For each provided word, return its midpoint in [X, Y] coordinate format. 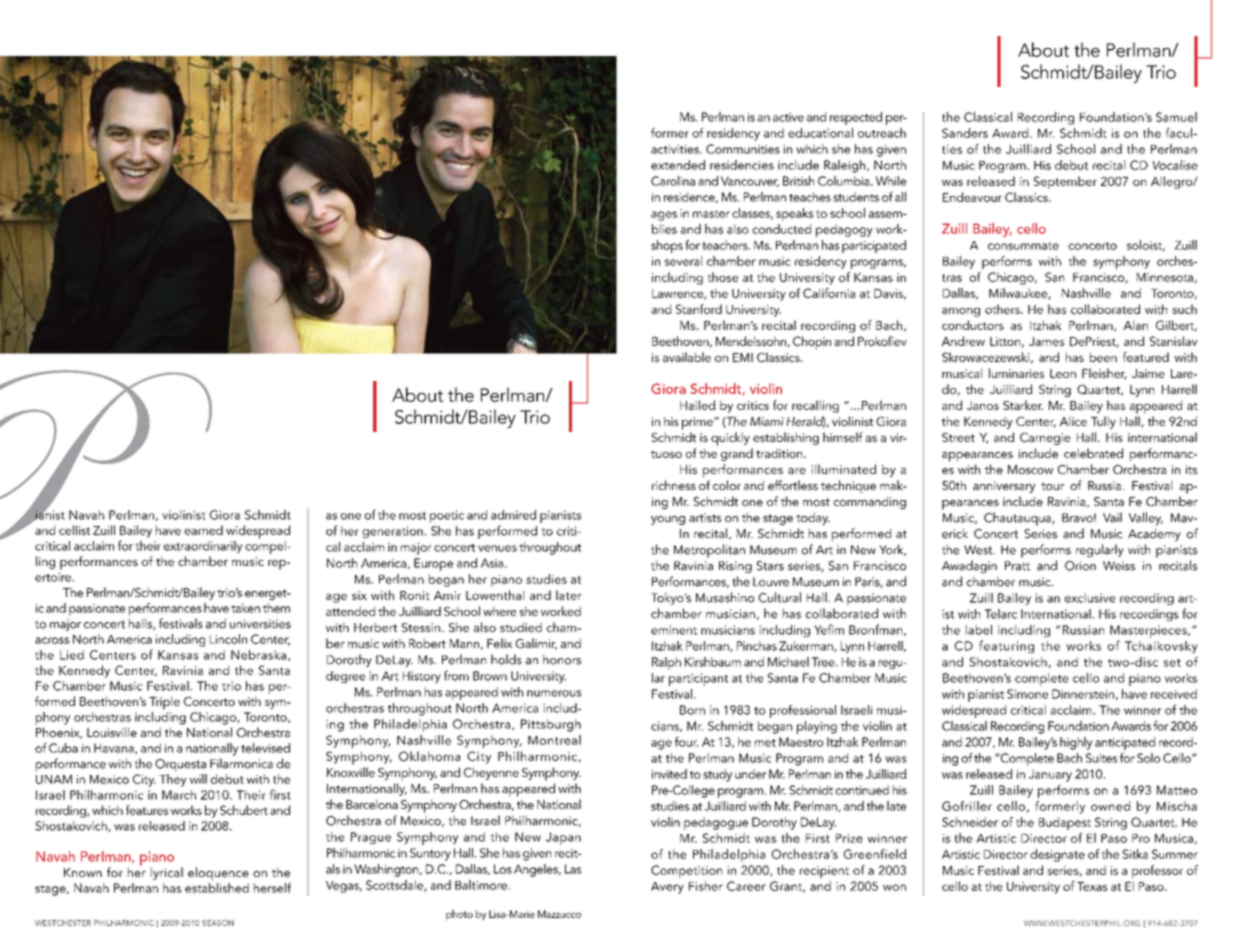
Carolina [673, 181]
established [217, 888]
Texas [1092, 886]
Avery [667, 888]
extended [678, 165]
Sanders [965, 133]
